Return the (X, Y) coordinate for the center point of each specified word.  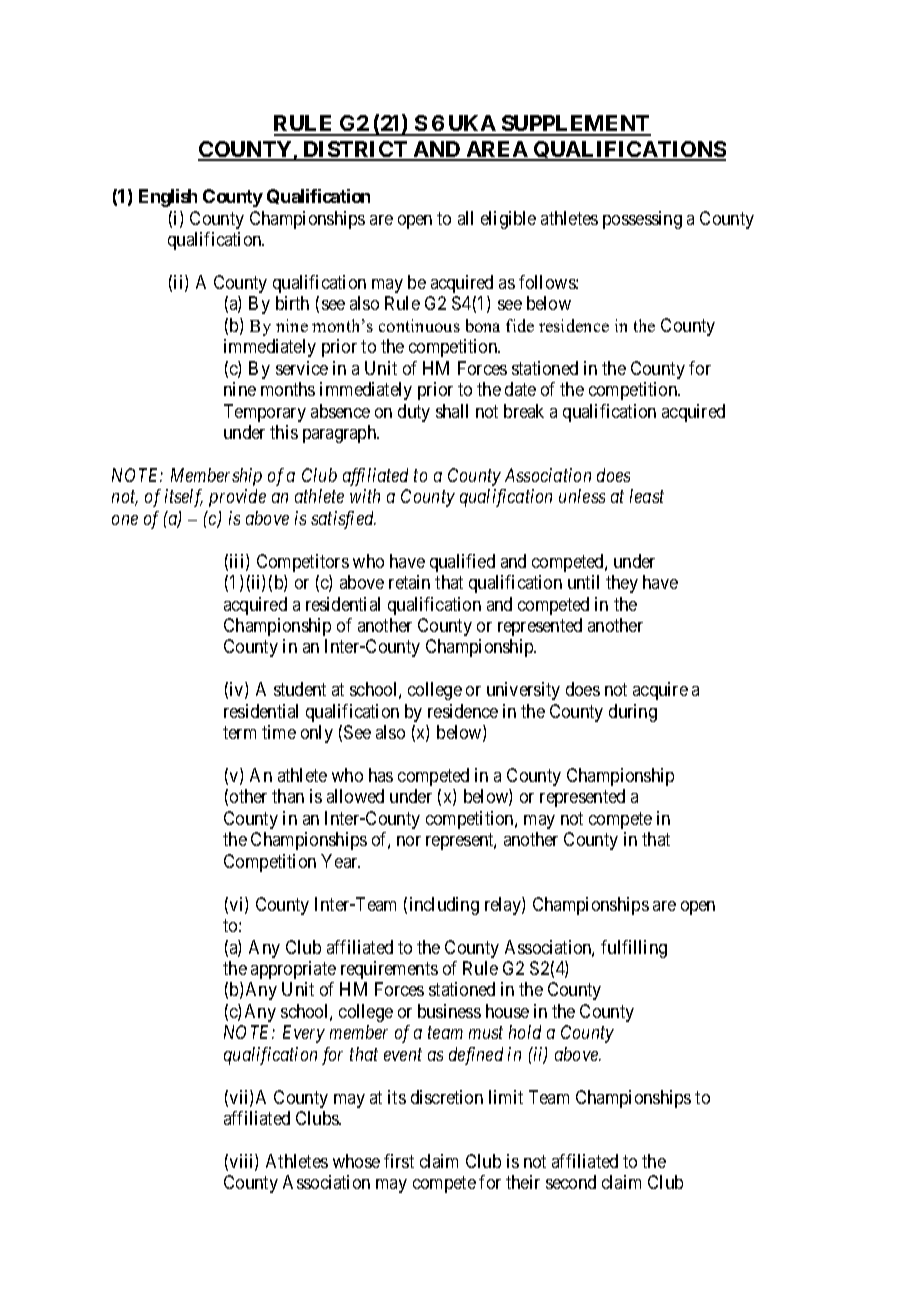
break (524, 411)
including (444, 906)
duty (414, 413)
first (399, 1161)
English (168, 198)
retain (409, 582)
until (583, 582)
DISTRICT (355, 150)
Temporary (265, 413)
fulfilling (634, 949)
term (239, 732)
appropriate (293, 970)
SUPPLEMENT (575, 125)
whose (356, 1161)
